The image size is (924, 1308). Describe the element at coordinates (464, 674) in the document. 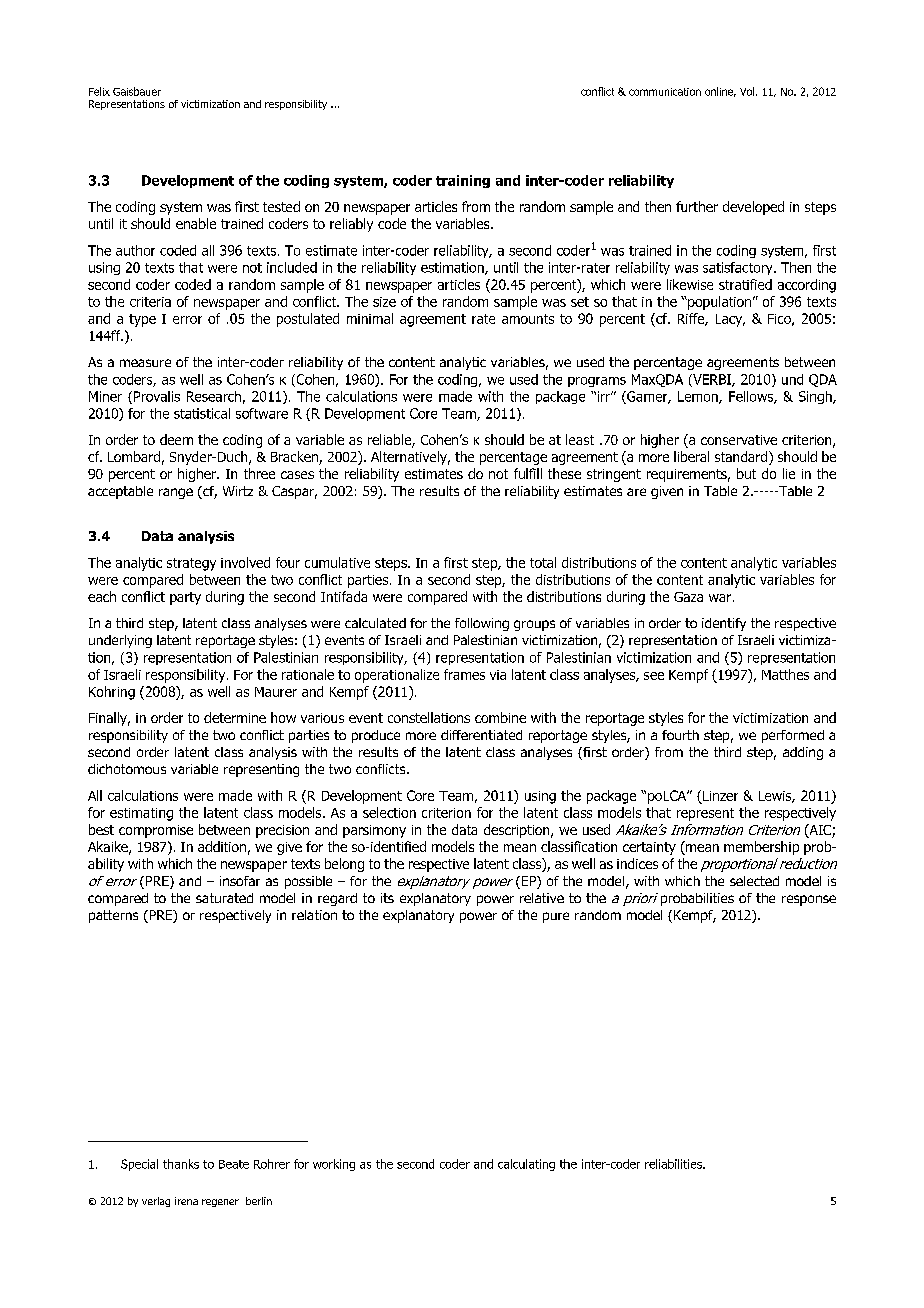

I see `frames` at that location.
